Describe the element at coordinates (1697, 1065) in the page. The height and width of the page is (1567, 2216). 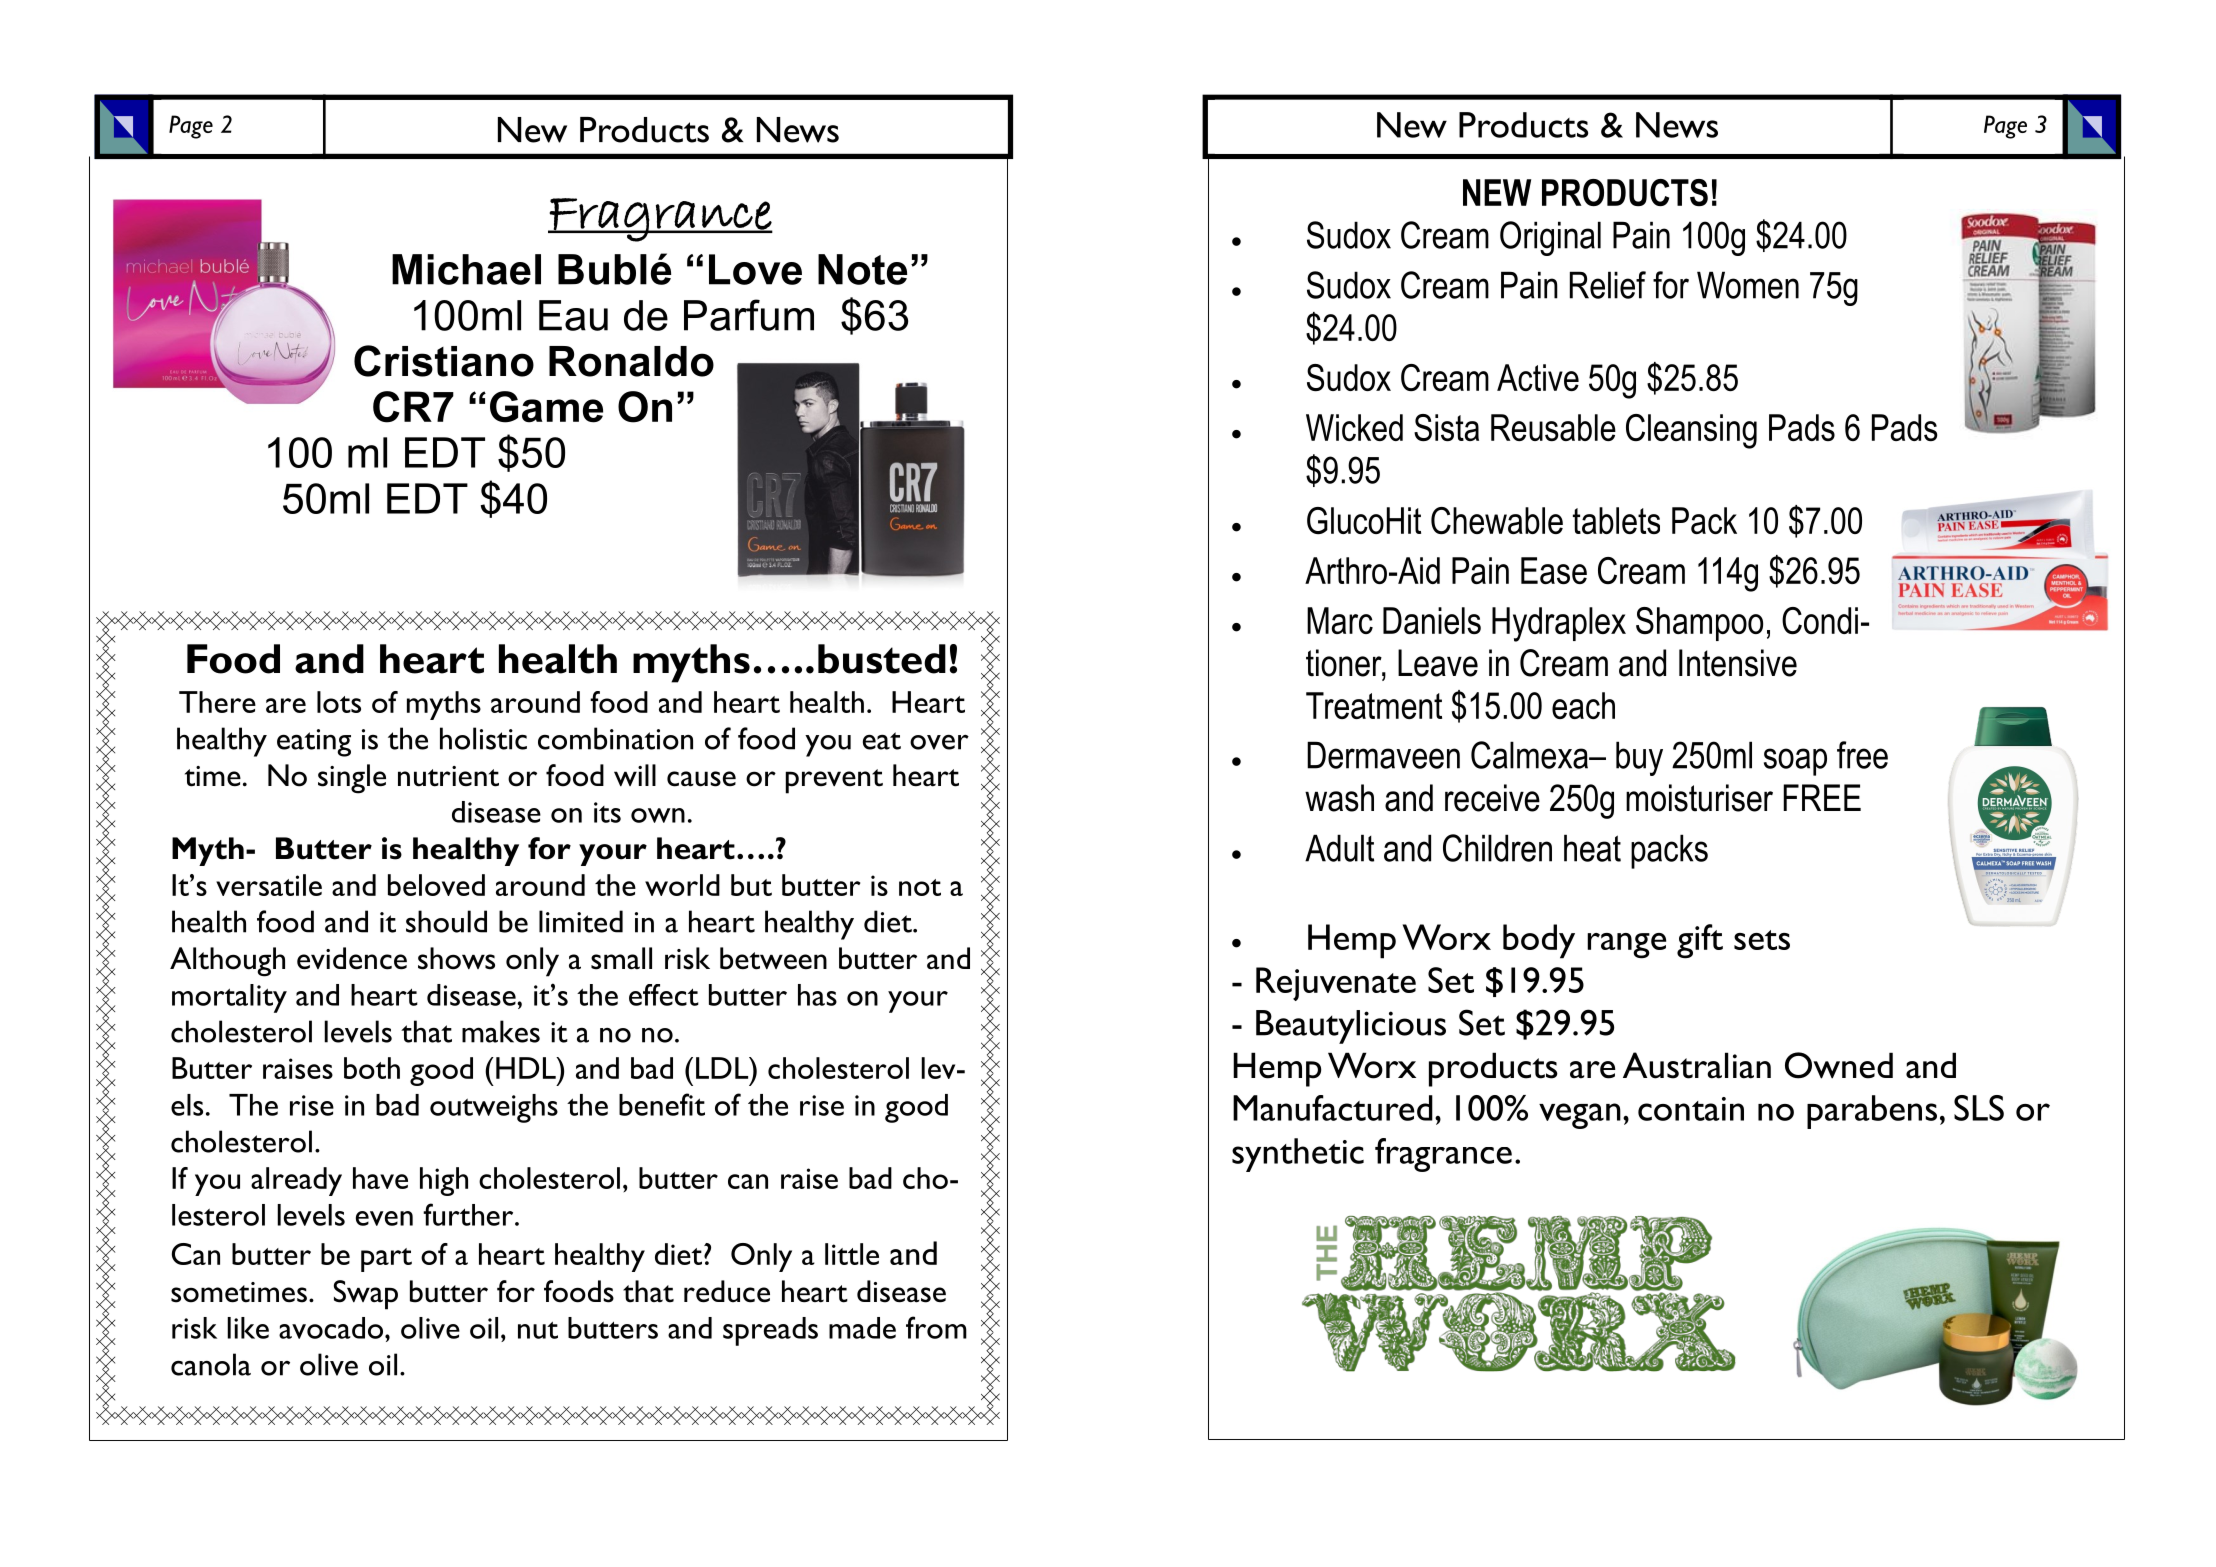
I see `Australian` at that location.
